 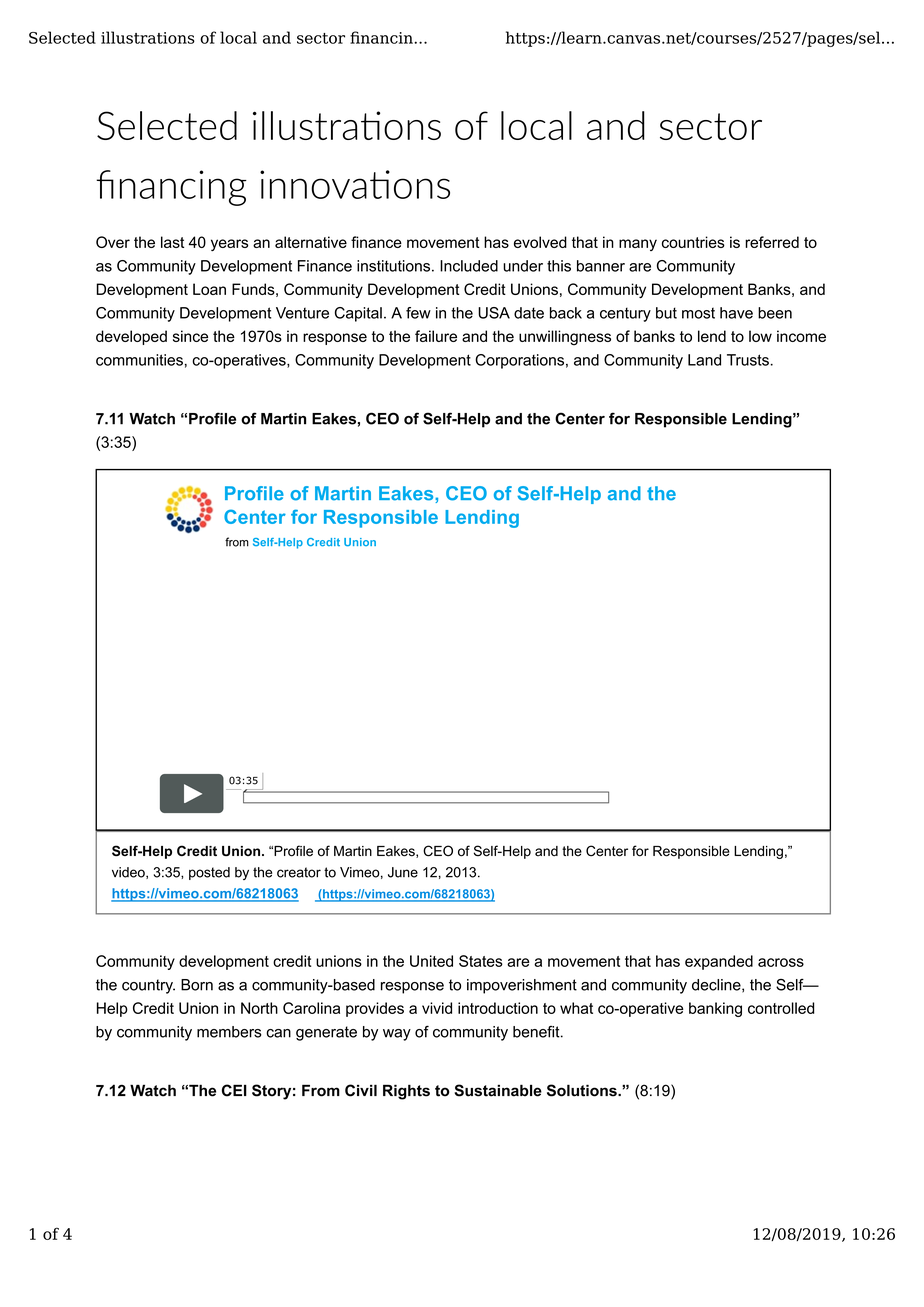 What do you see at coordinates (469, 266) in the screenshot?
I see `Included` at bounding box center [469, 266].
